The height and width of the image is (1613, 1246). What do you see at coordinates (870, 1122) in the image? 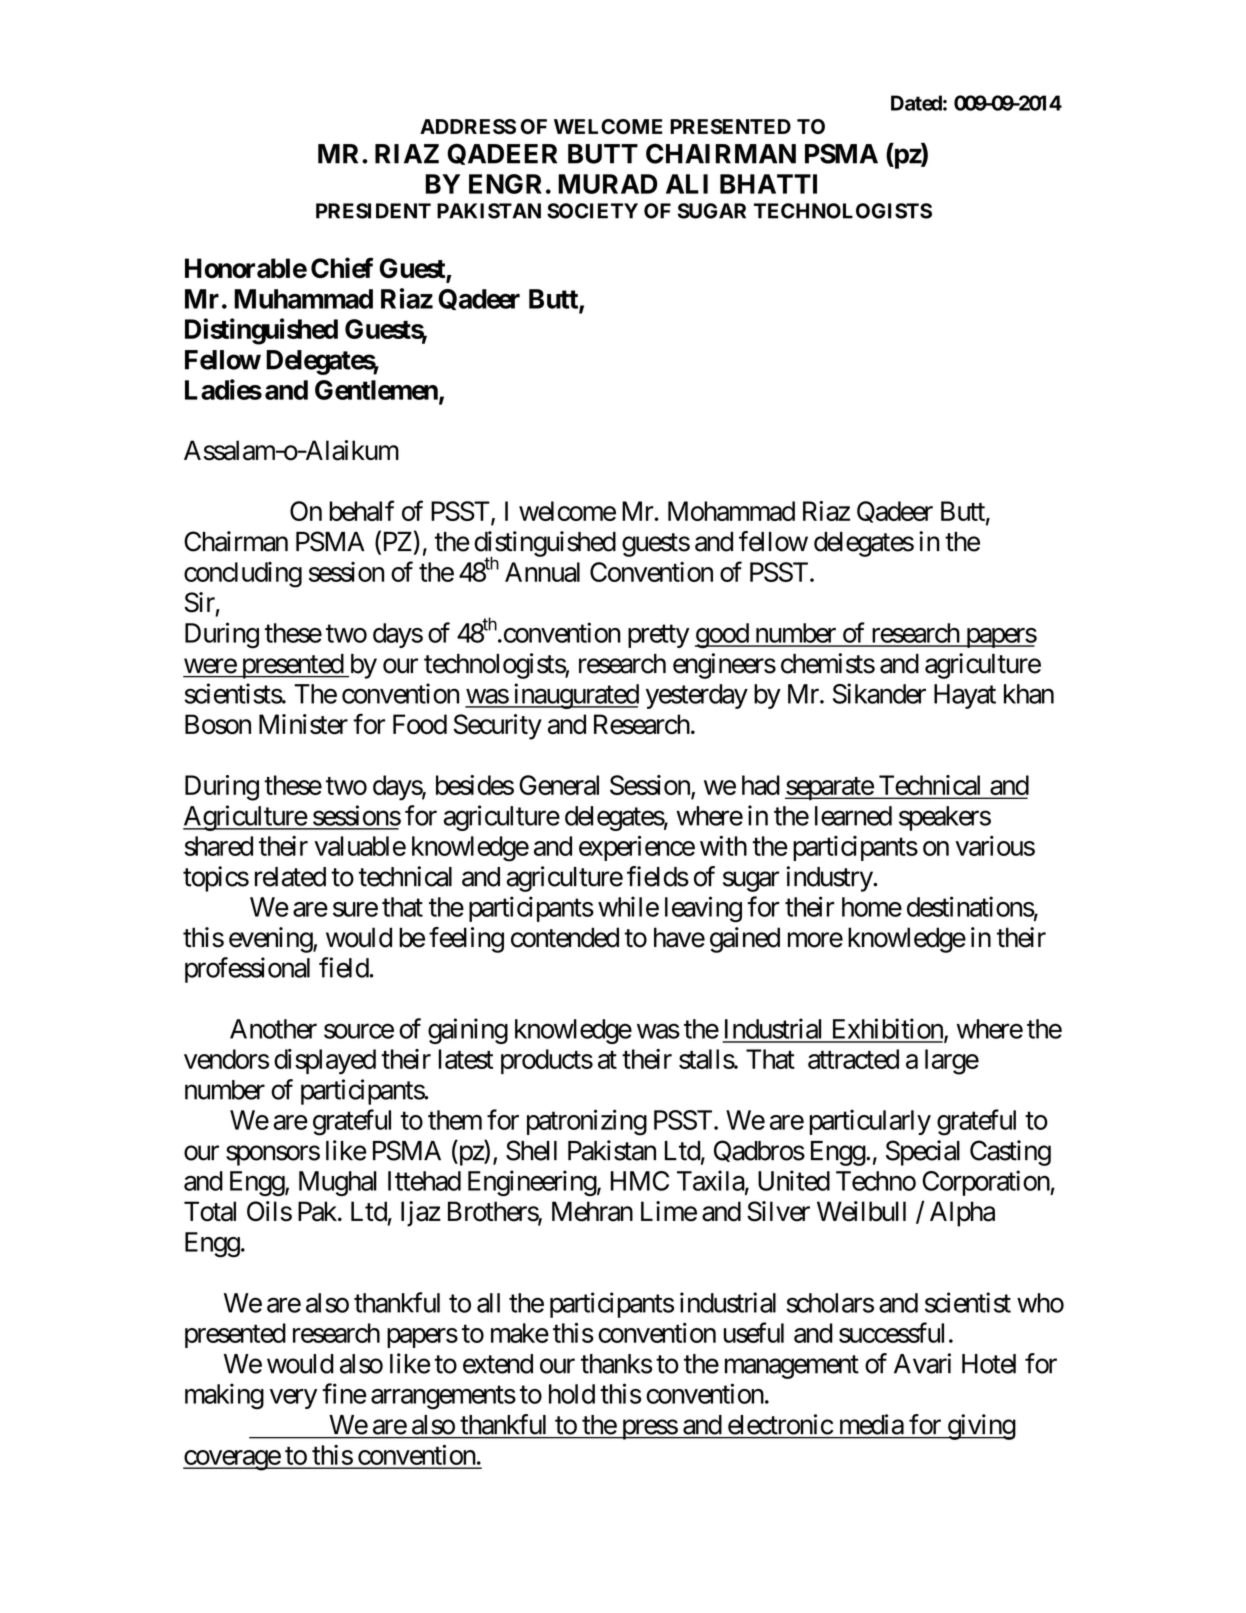
I see `particularly` at bounding box center [870, 1122].
